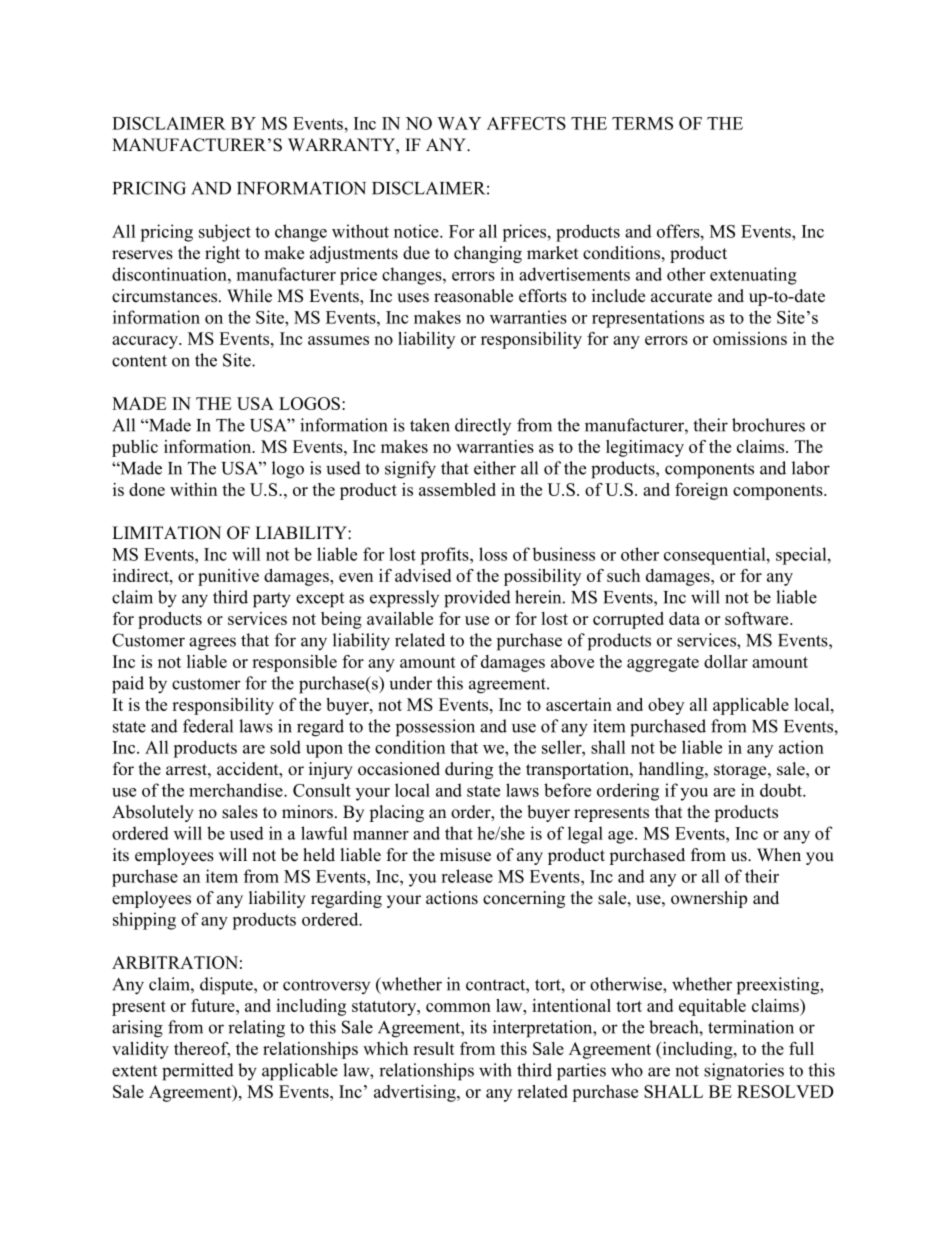 The width and height of the screenshot is (952, 1233). Describe the element at coordinates (642, 123) in the screenshot. I see `TERMS` at that location.
